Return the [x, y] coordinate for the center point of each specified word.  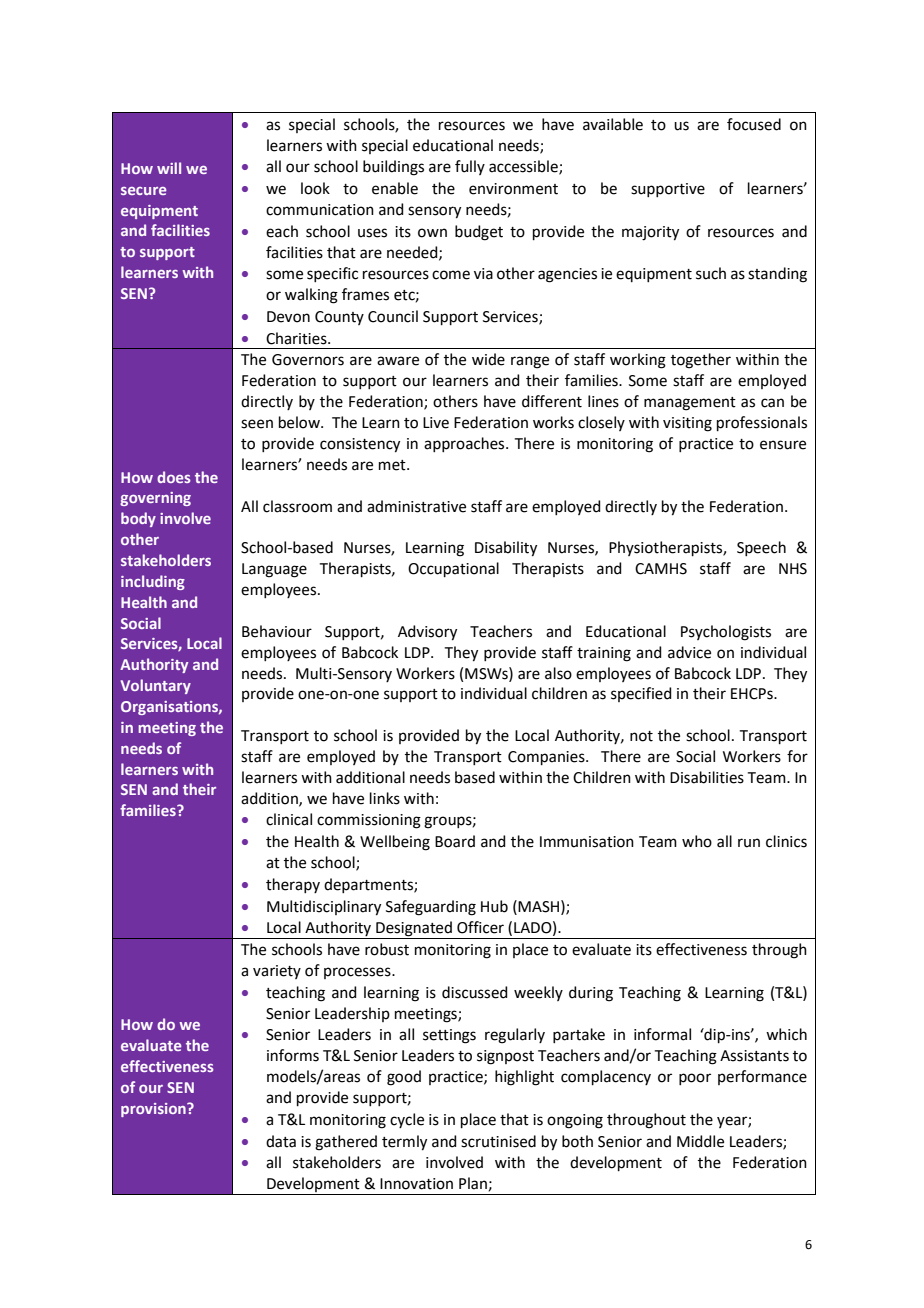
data [281, 1141]
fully [470, 167]
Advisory [427, 633]
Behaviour [277, 631]
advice [689, 652]
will [169, 168]
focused [754, 124]
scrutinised [498, 1141]
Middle [700, 1141]
